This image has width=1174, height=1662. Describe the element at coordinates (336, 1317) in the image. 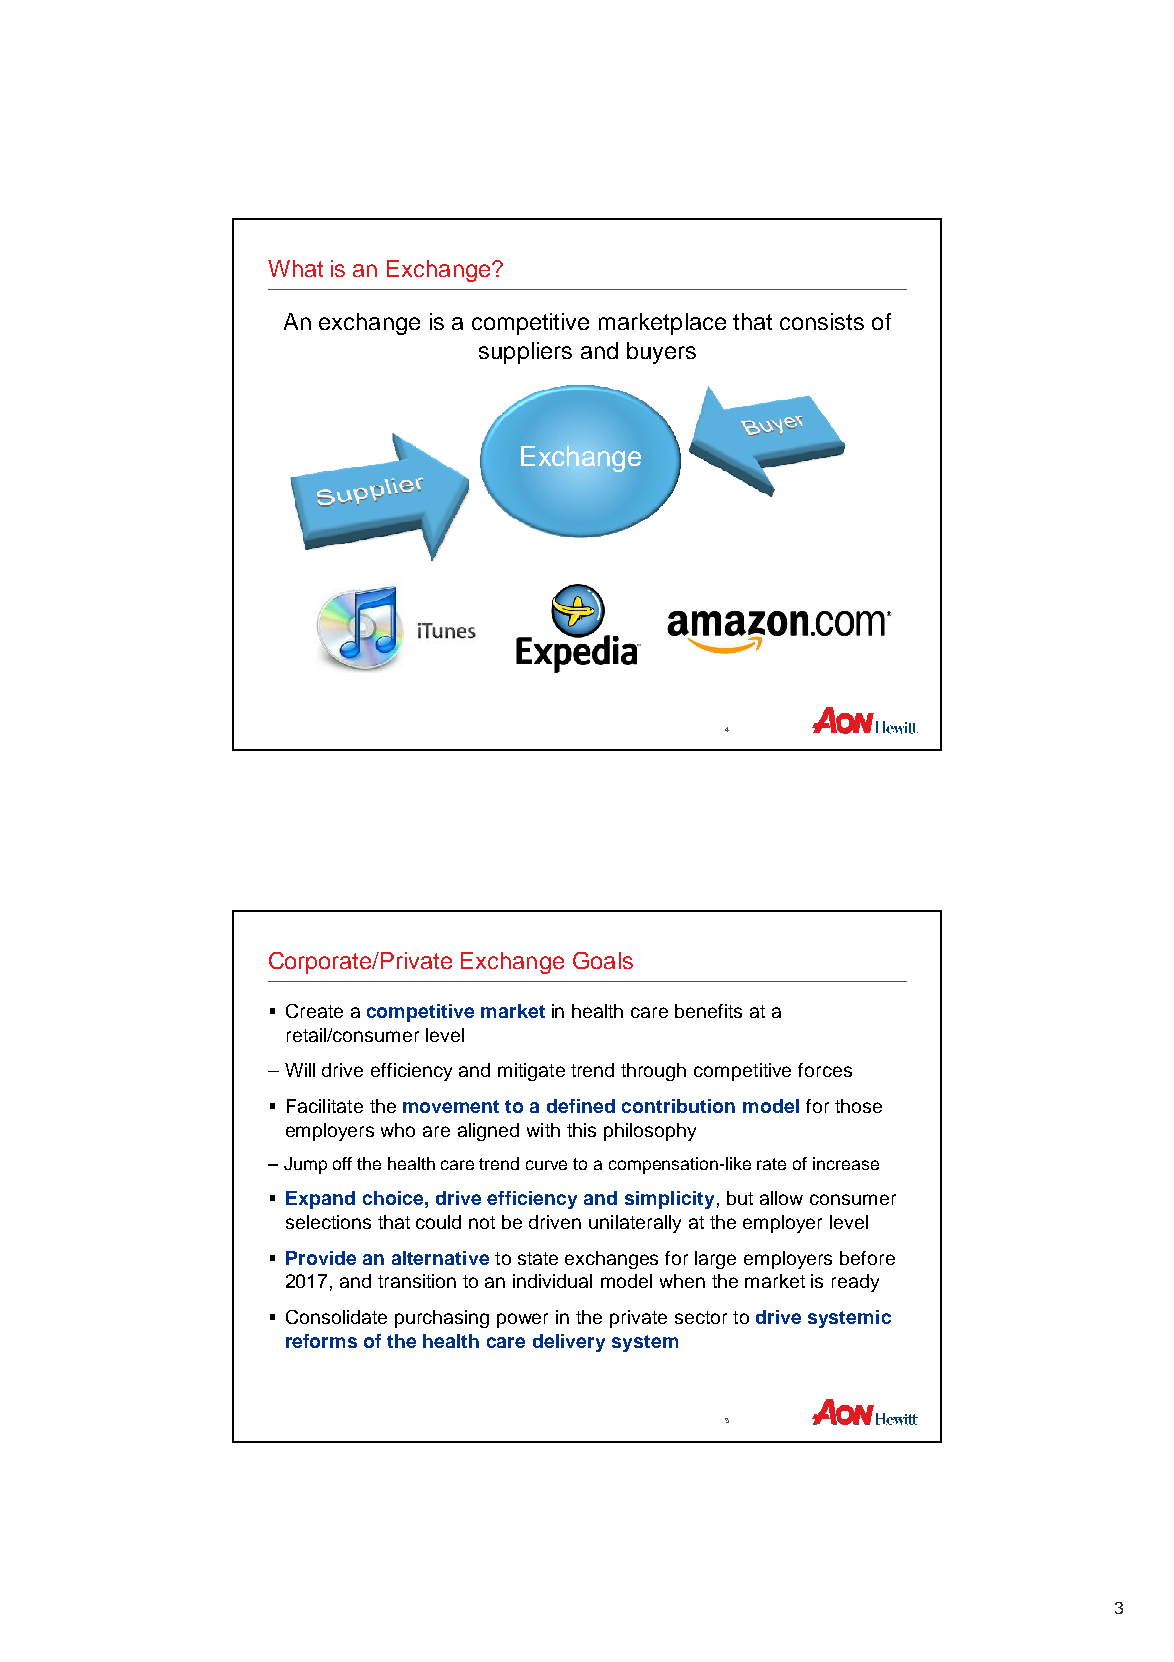

I see `Consolidate` at that location.
